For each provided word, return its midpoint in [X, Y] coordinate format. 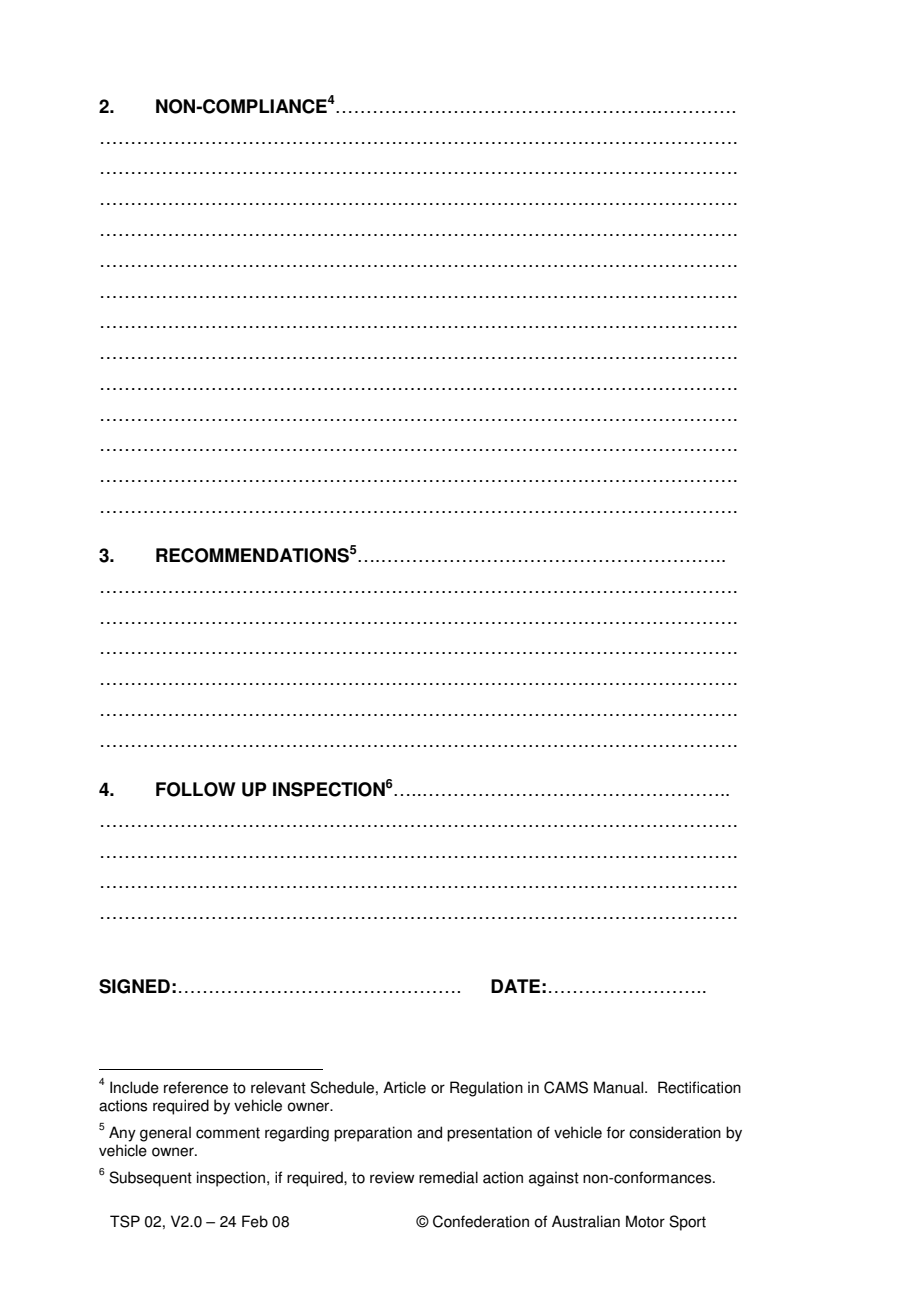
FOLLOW [196, 789]
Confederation [481, 1221]
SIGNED [134, 986]
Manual [618, 1087]
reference [196, 1087]
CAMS [566, 1087]
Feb [255, 1221]
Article [404, 1087]
